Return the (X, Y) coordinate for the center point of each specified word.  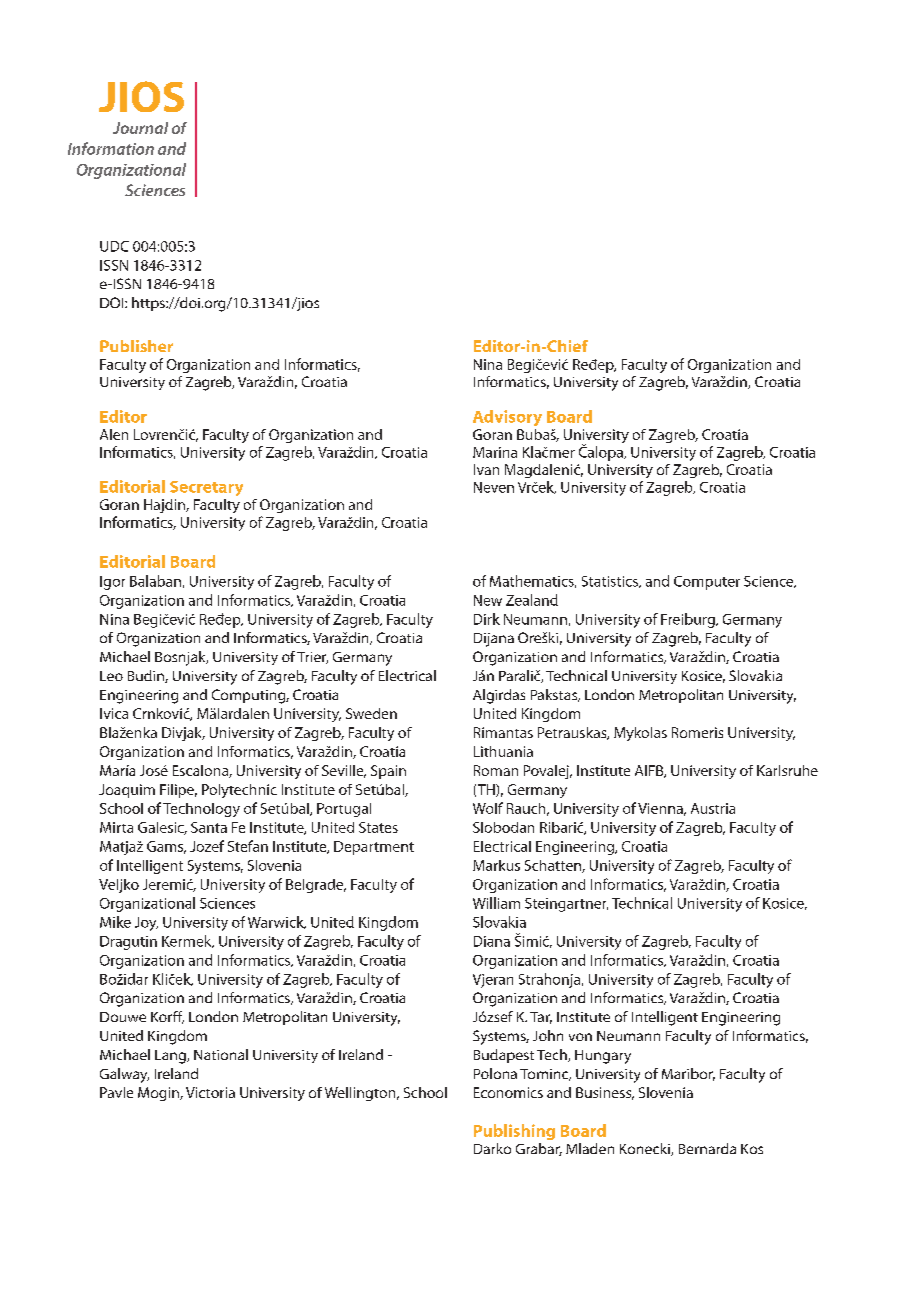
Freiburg (689, 620)
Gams (166, 847)
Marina (495, 452)
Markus (496, 865)
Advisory (507, 418)
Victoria (210, 1092)
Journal (140, 128)
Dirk (487, 619)
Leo (111, 676)
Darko (492, 1148)
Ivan (486, 469)
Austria (713, 808)
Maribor (688, 1074)
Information (111, 148)
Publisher (136, 346)
